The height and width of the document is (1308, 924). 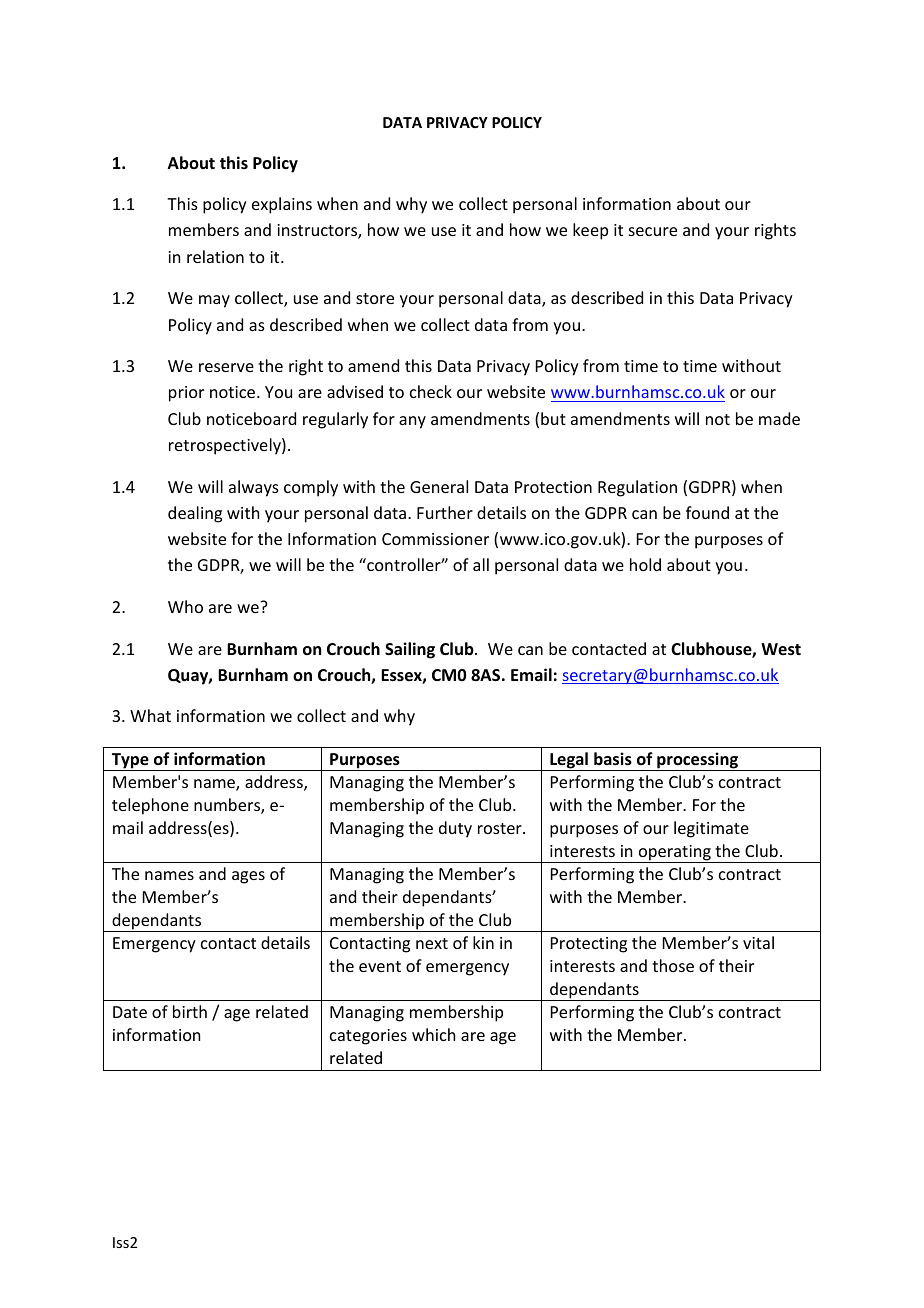 What do you see at coordinates (707, 512) in the document?
I see `found` at bounding box center [707, 512].
